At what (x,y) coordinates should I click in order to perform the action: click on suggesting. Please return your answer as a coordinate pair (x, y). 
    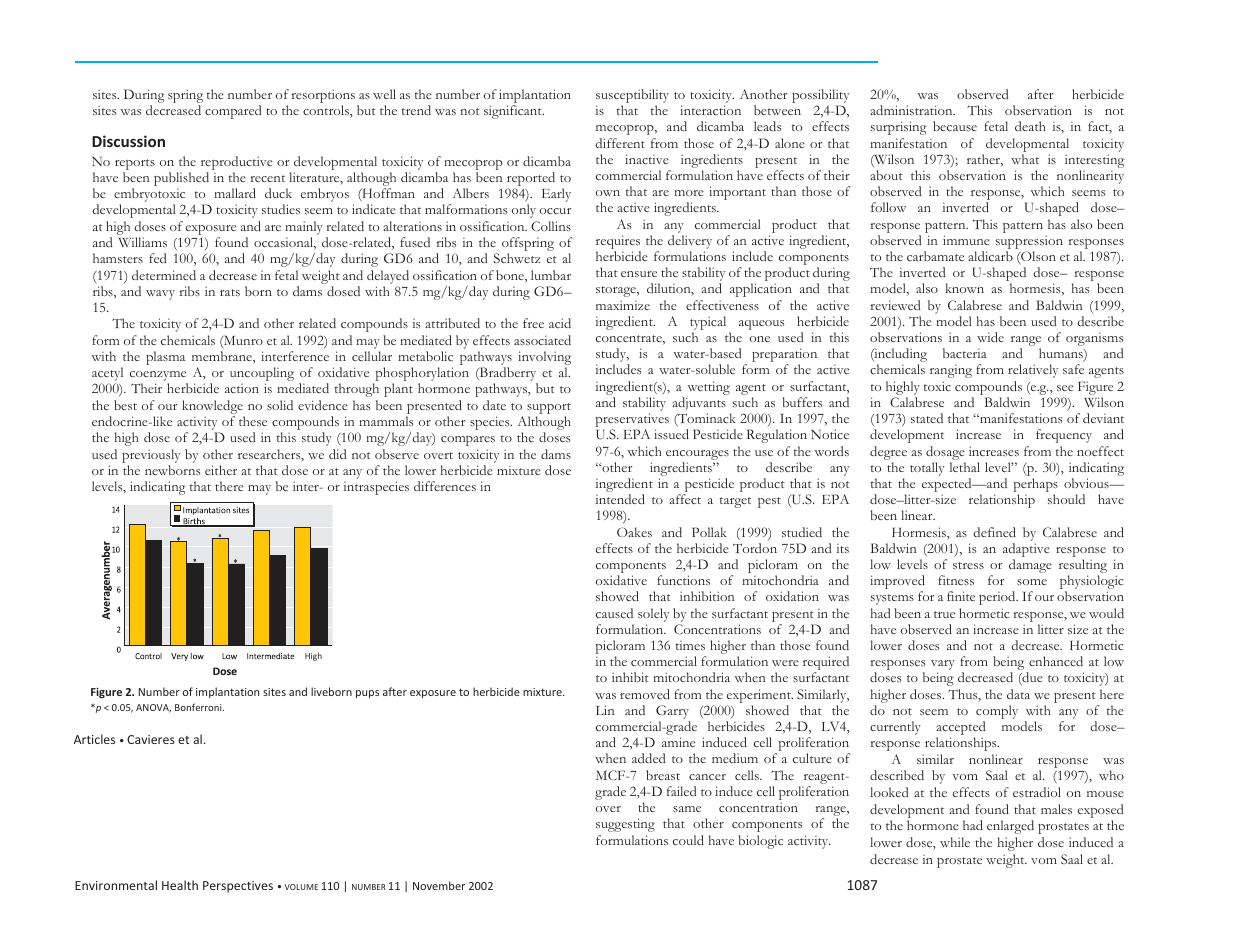
    Looking at the image, I should click on (625, 825).
